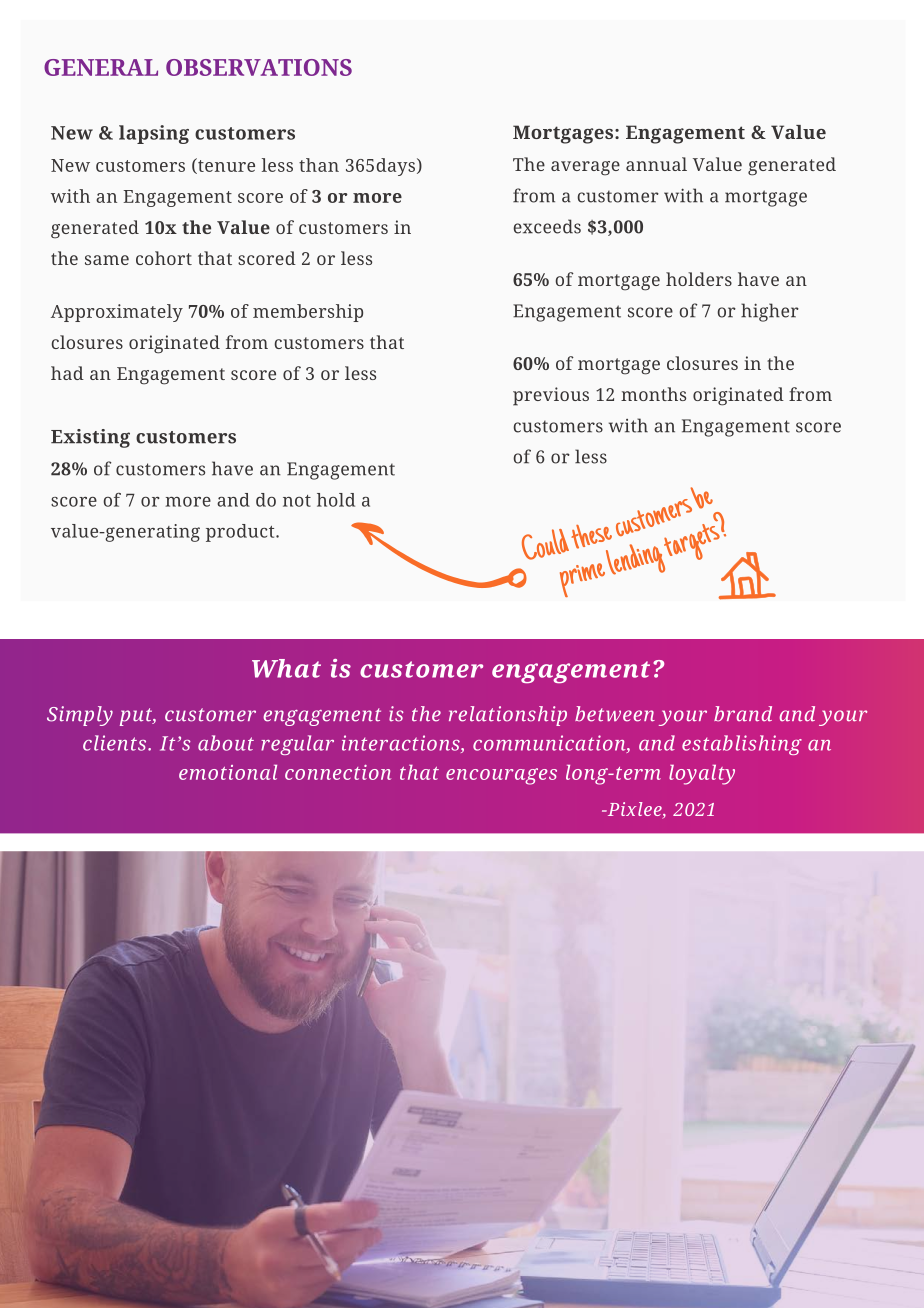  What do you see at coordinates (653, 394) in the document?
I see `months` at bounding box center [653, 394].
